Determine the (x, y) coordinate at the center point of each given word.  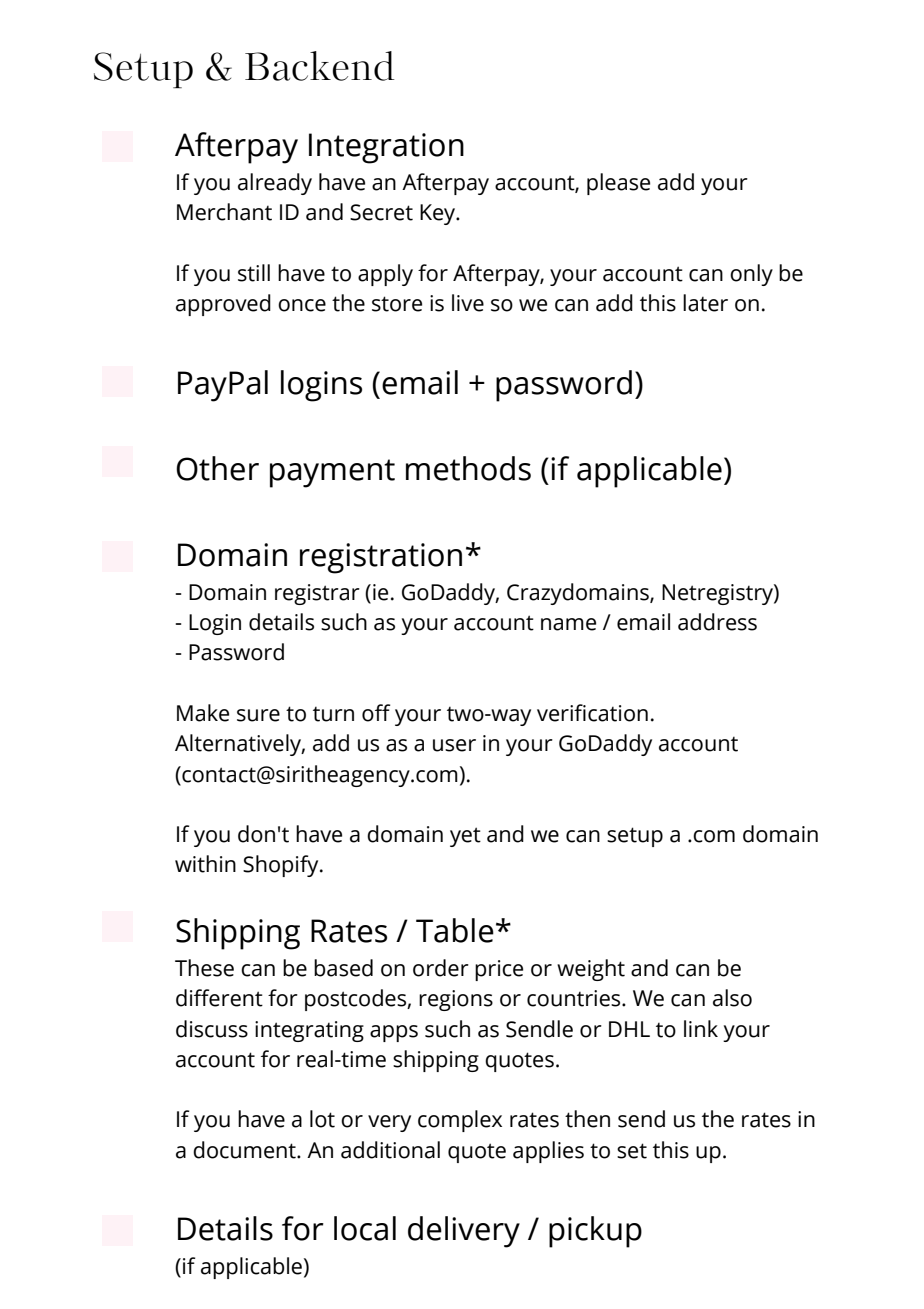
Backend (320, 66)
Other (217, 468)
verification (592, 713)
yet (465, 837)
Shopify (282, 866)
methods (468, 468)
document (245, 1150)
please (618, 184)
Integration (386, 148)
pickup (595, 1232)
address (717, 622)
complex (460, 1121)
